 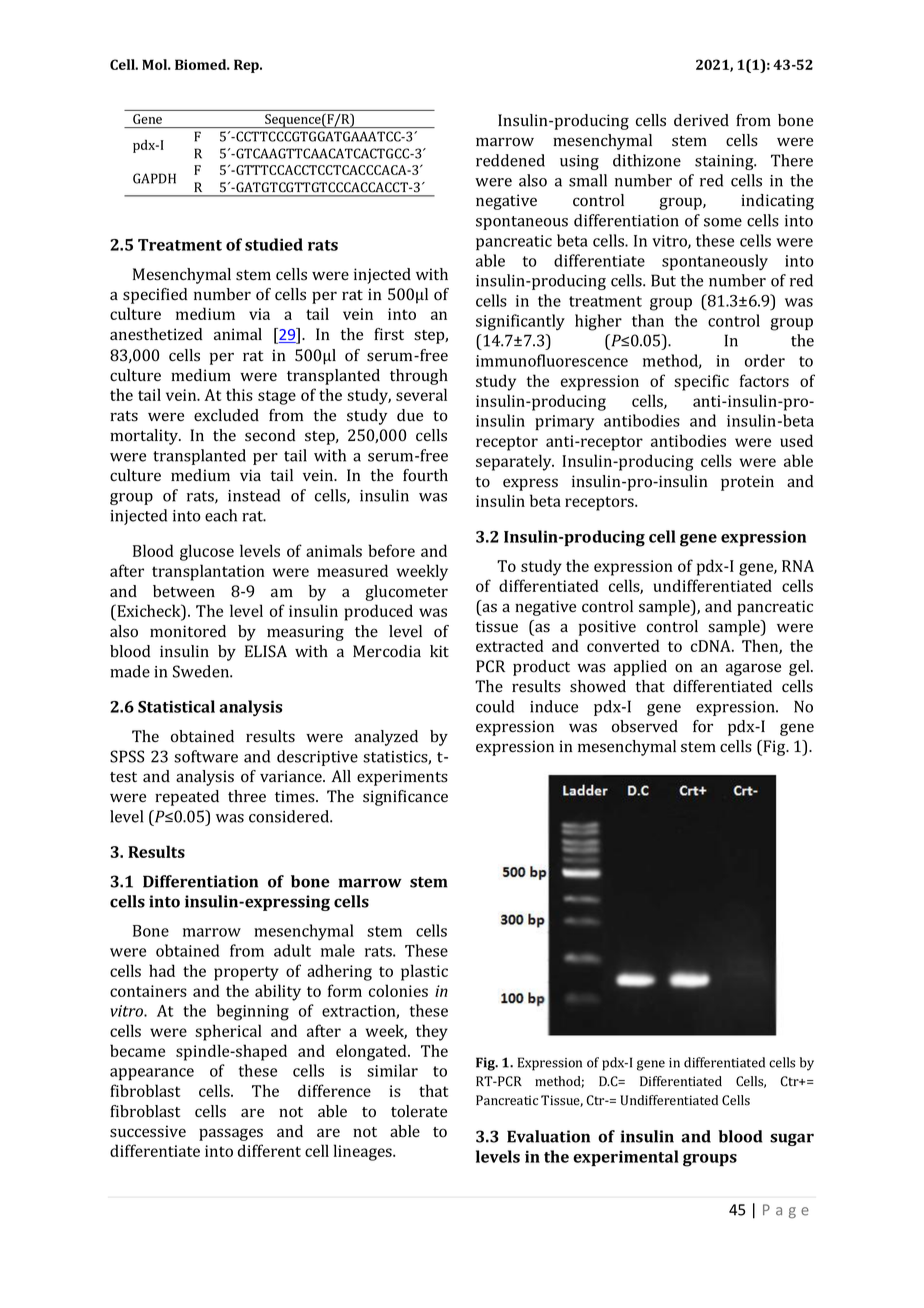 I want to click on studied, so click(x=274, y=244).
